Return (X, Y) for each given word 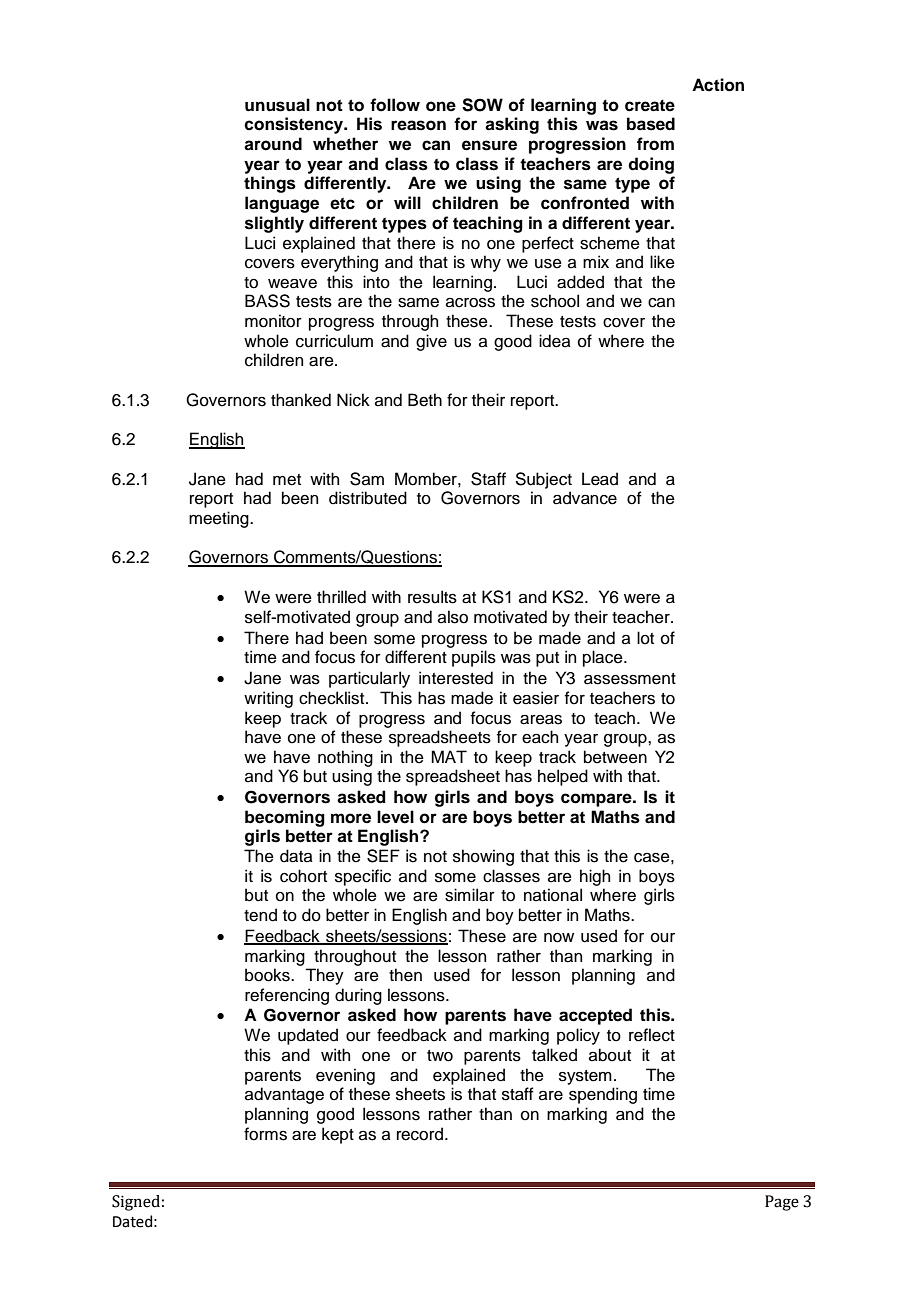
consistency (295, 125)
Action (718, 85)
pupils (474, 658)
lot (645, 638)
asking (512, 125)
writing (268, 699)
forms (265, 1134)
